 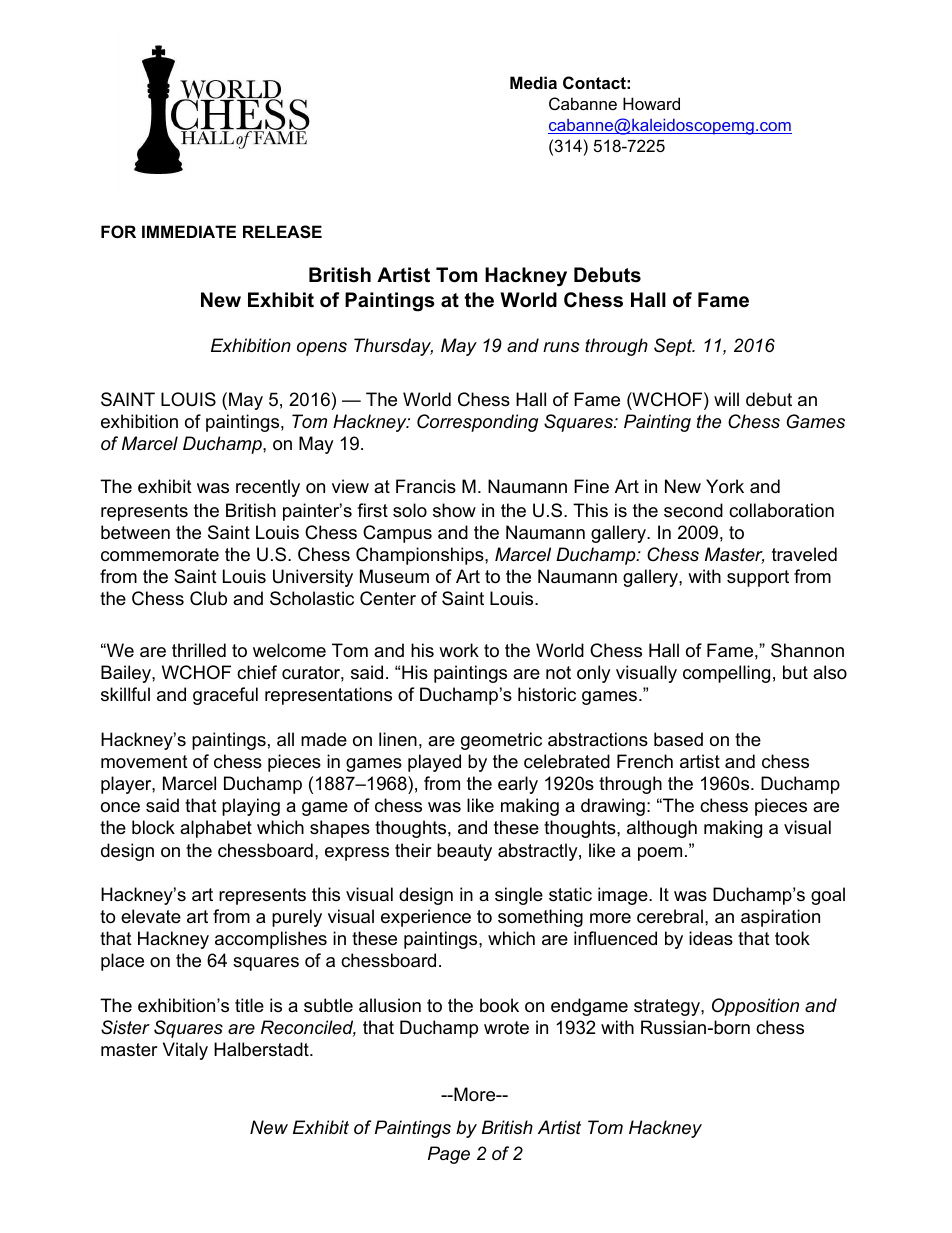 What do you see at coordinates (780, 918) in the document?
I see `aspiration` at bounding box center [780, 918].
